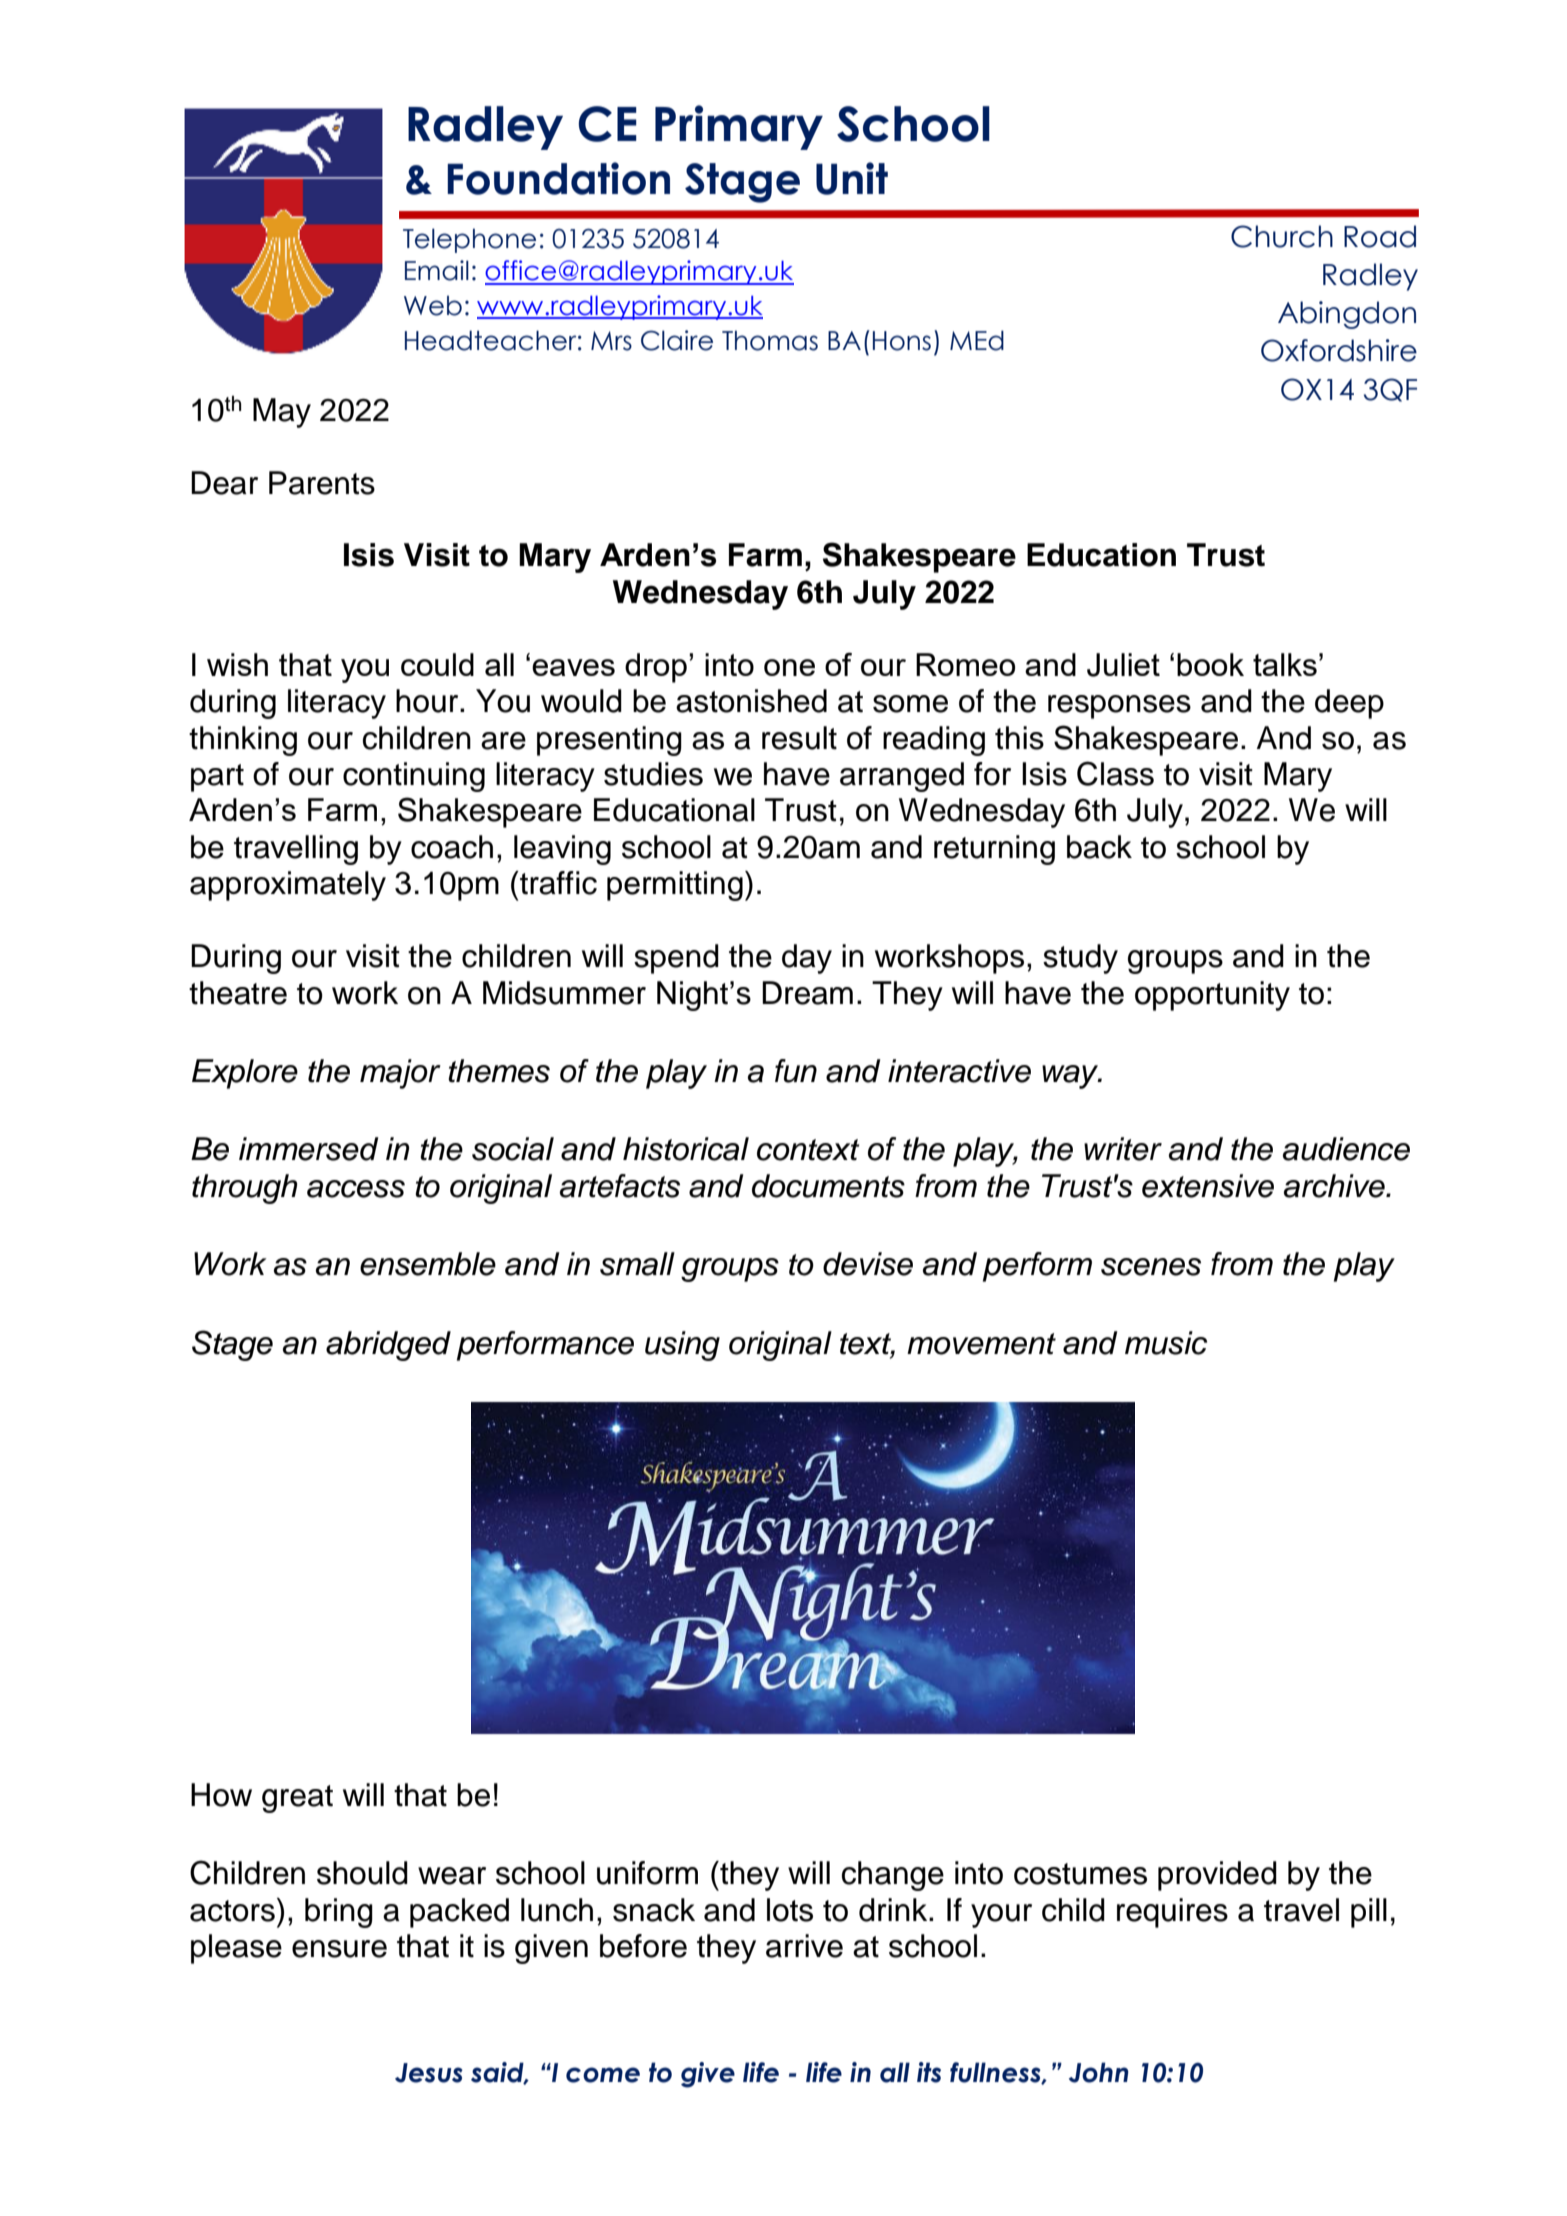  I want to click on book, so click(1210, 664).
